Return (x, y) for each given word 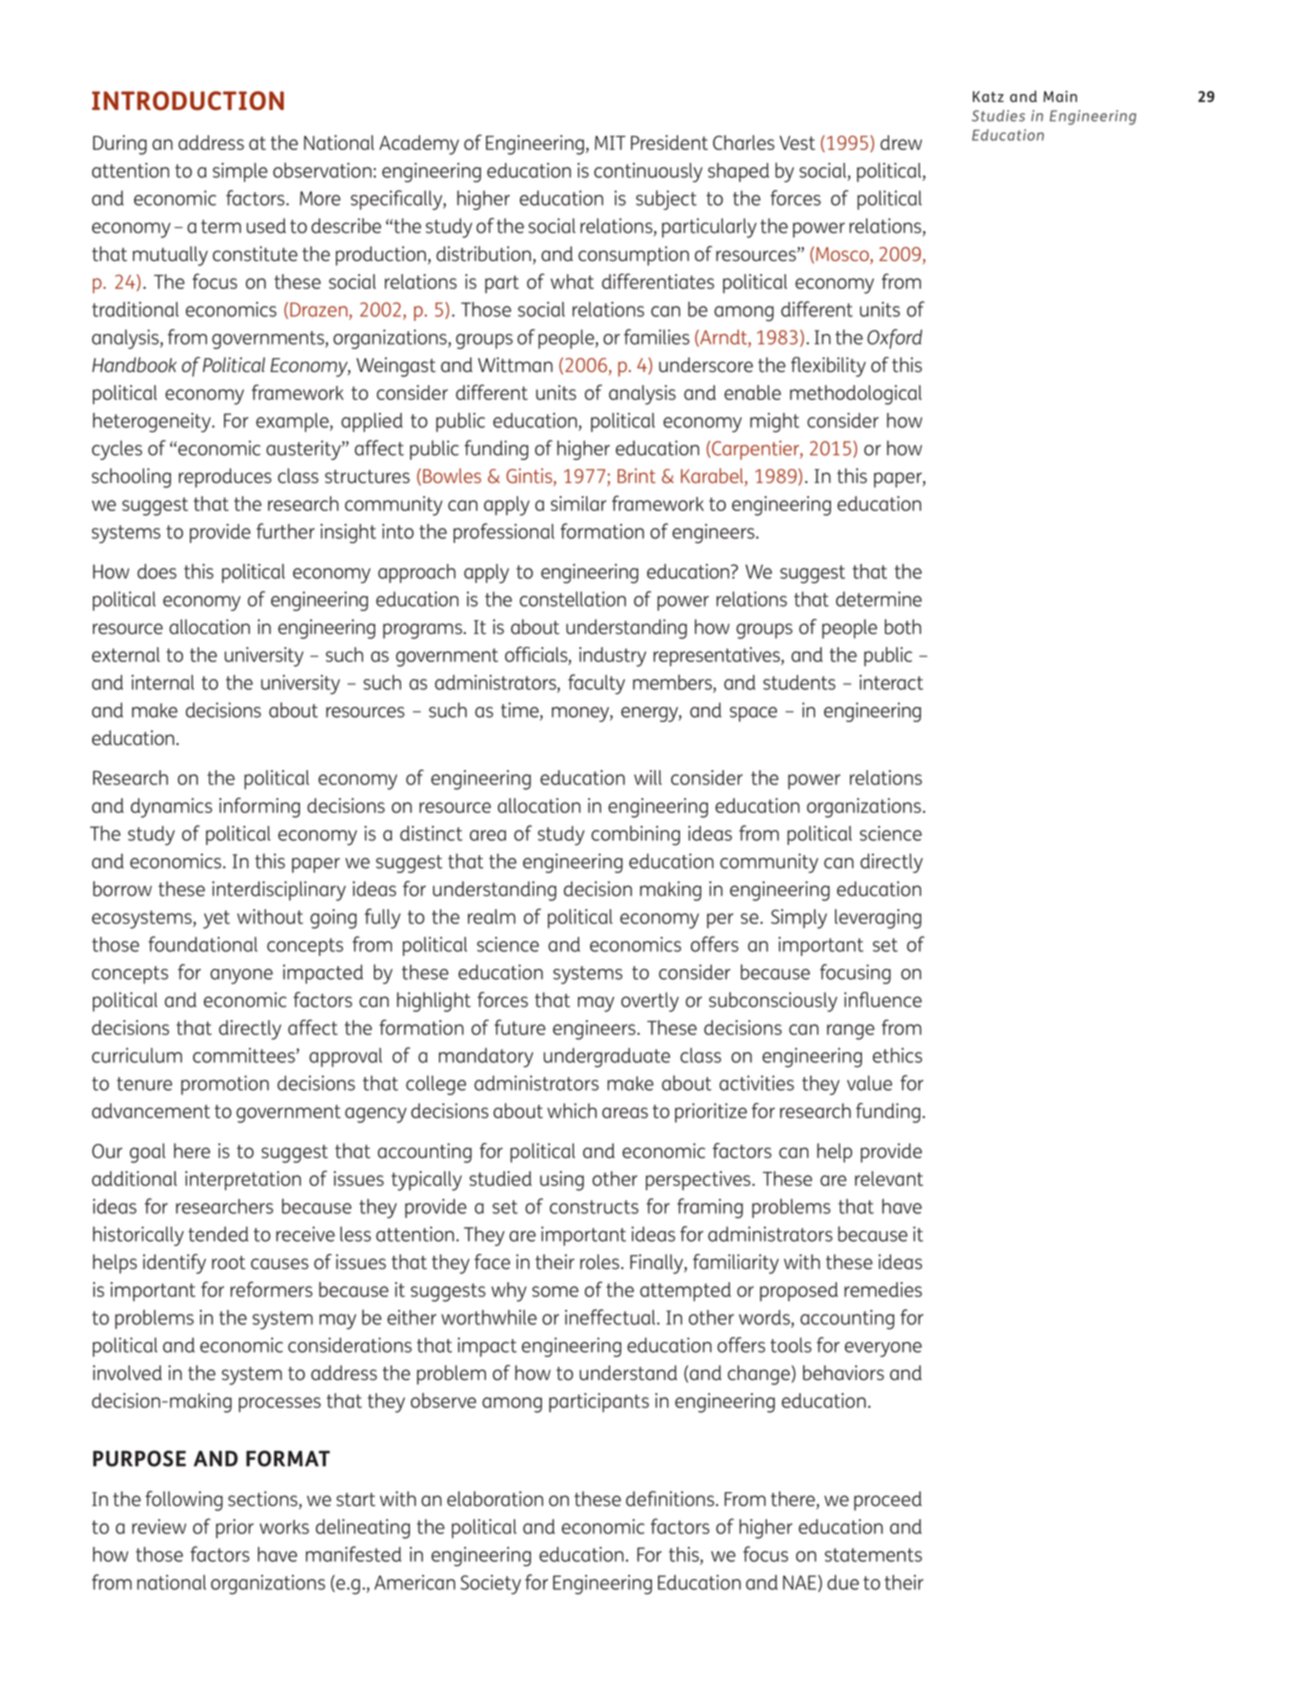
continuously (648, 173)
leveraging (878, 919)
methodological (856, 395)
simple (240, 172)
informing (259, 807)
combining (635, 835)
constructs (594, 1207)
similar (578, 503)
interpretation (243, 1181)
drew (901, 142)
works (284, 1527)
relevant (889, 1178)
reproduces (225, 478)
